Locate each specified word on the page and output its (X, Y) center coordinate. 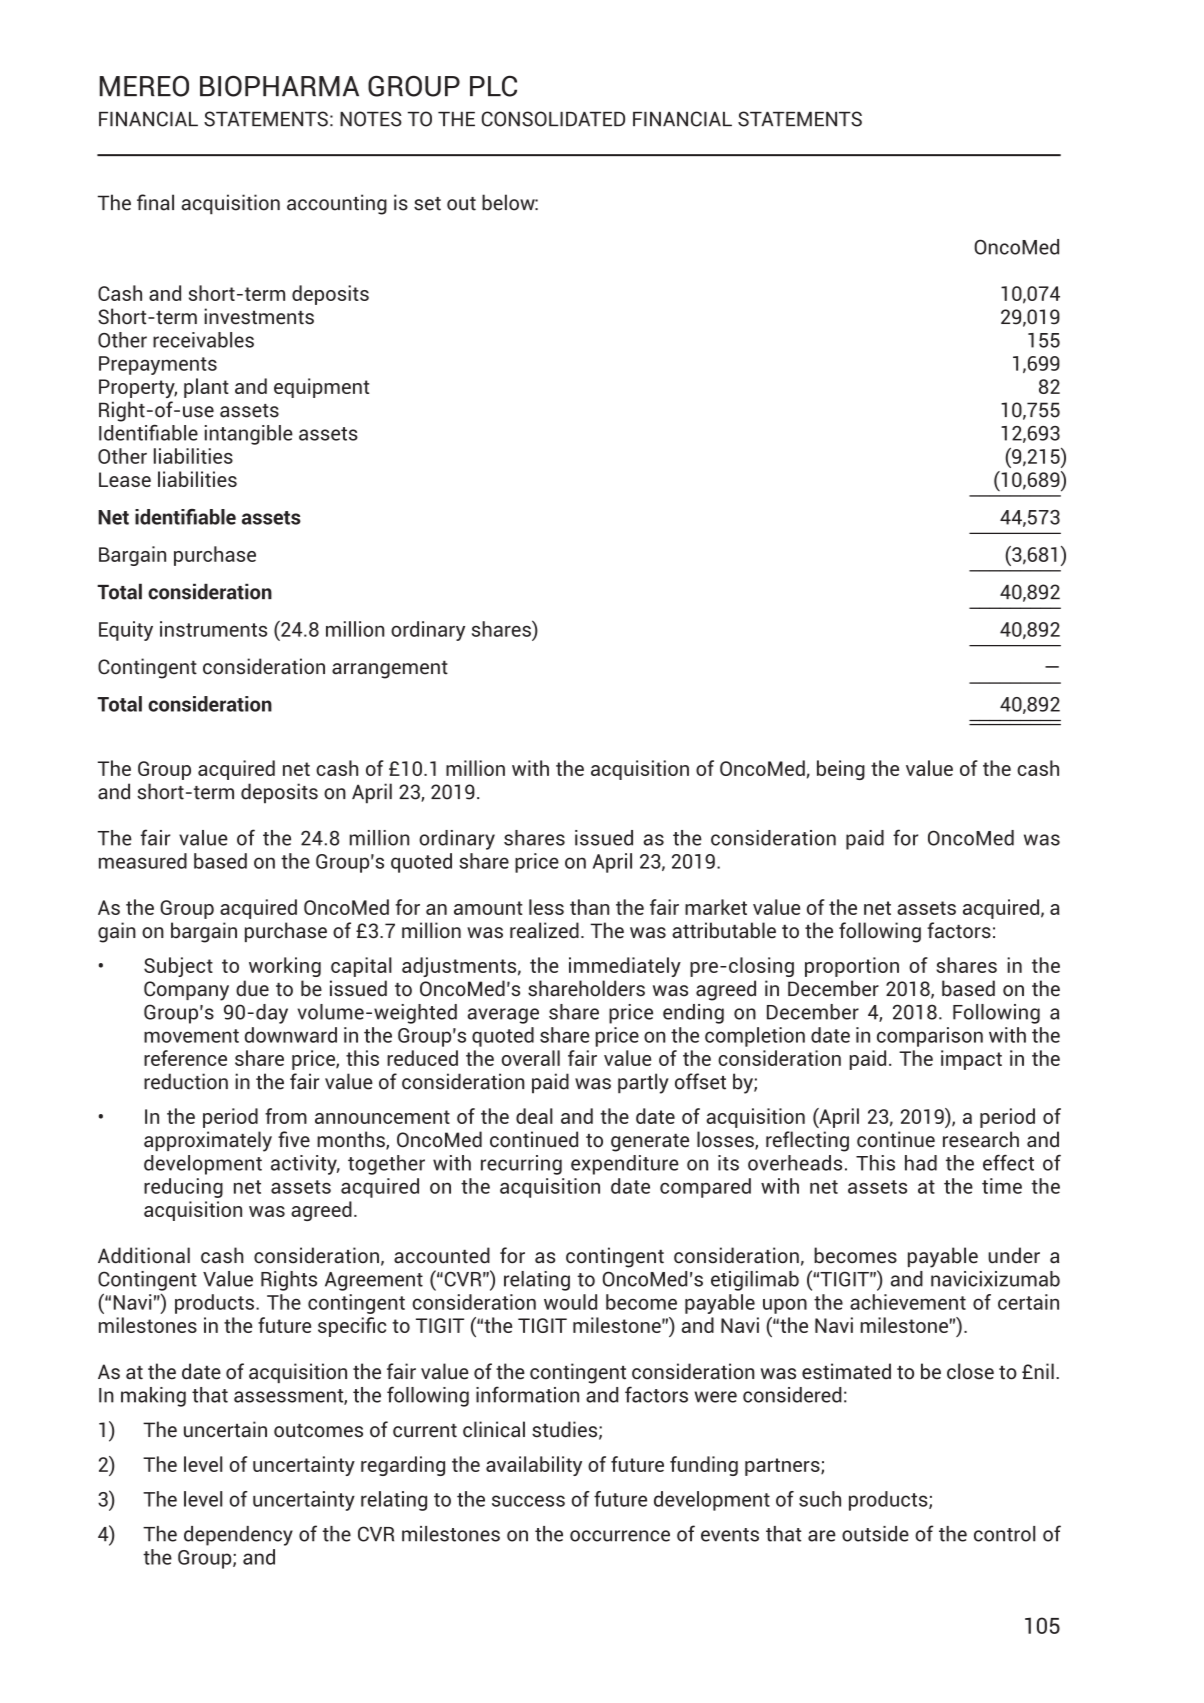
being (841, 770)
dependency (238, 1536)
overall (530, 1058)
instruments (213, 629)
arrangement (390, 670)
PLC (493, 86)
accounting (337, 204)
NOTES (371, 119)
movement (191, 1036)
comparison (930, 1037)
